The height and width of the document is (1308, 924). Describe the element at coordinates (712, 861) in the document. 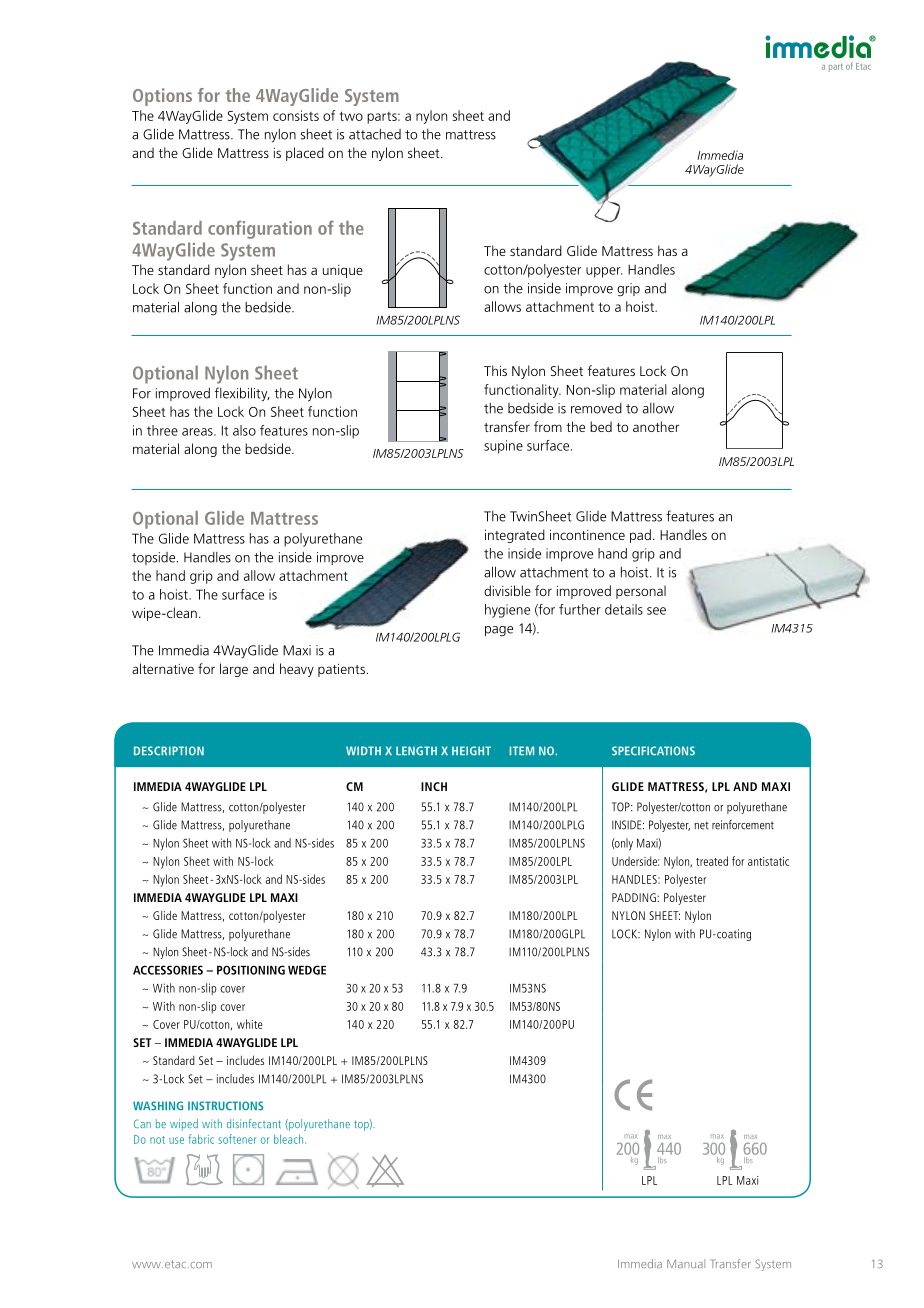

I see `treated` at that location.
